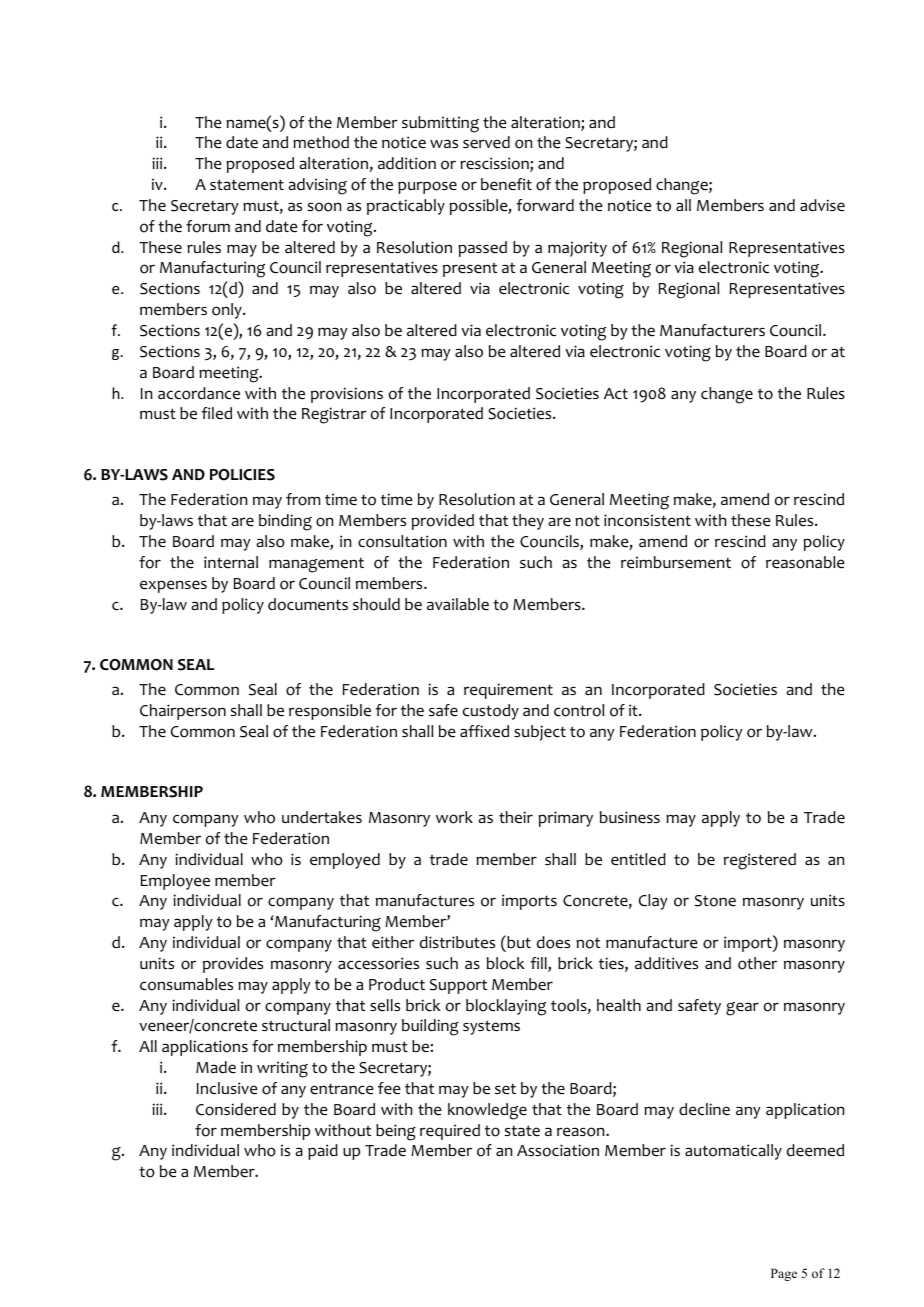  What do you see at coordinates (516, 817) in the screenshot?
I see `their` at bounding box center [516, 817].
